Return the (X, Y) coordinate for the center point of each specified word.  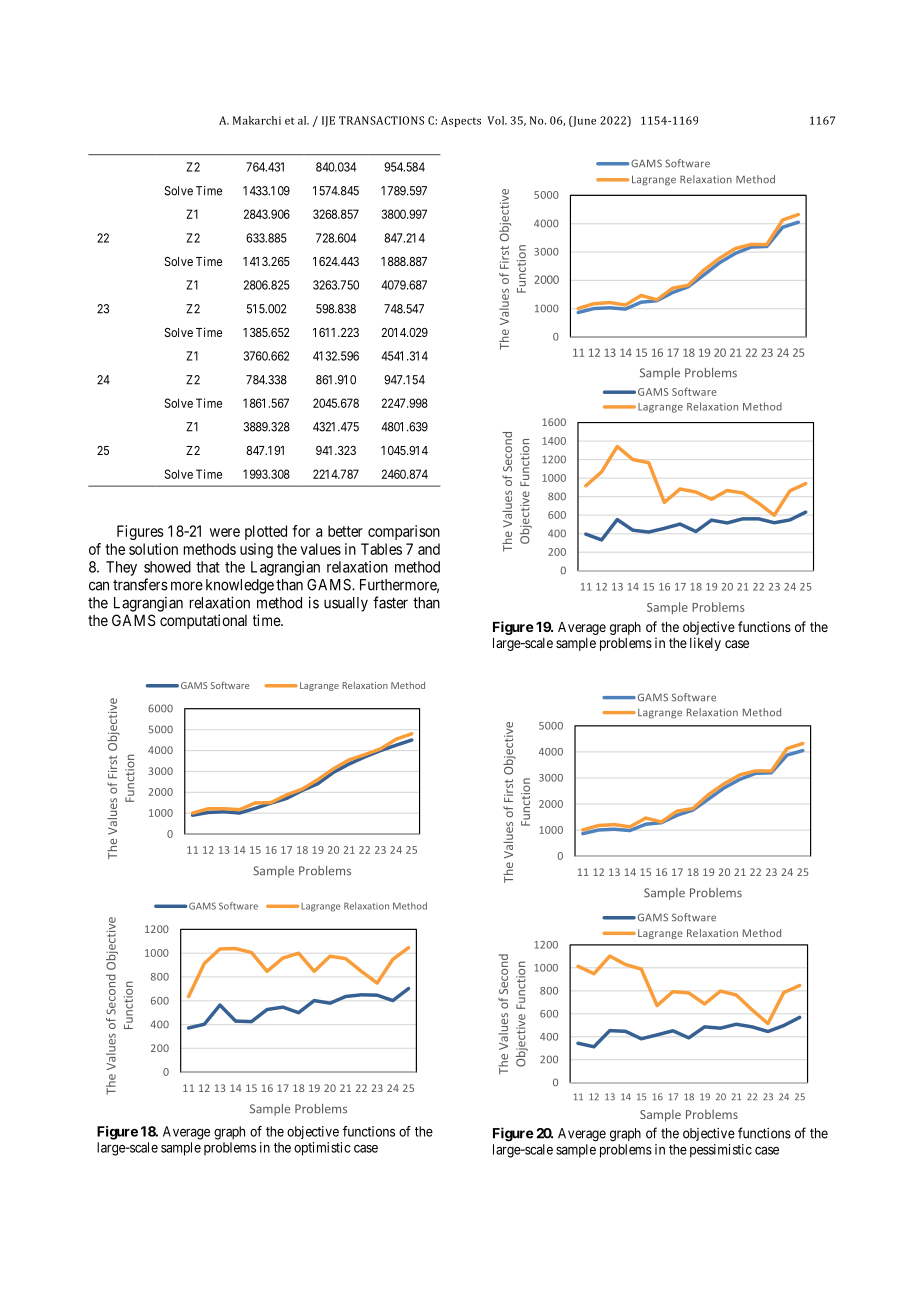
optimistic (322, 1149)
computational (203, 621)
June (583, 121)
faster (390, 602)
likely (705, 644)
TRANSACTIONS (381, 120)
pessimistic (721, 1151)
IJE (328, 121)
